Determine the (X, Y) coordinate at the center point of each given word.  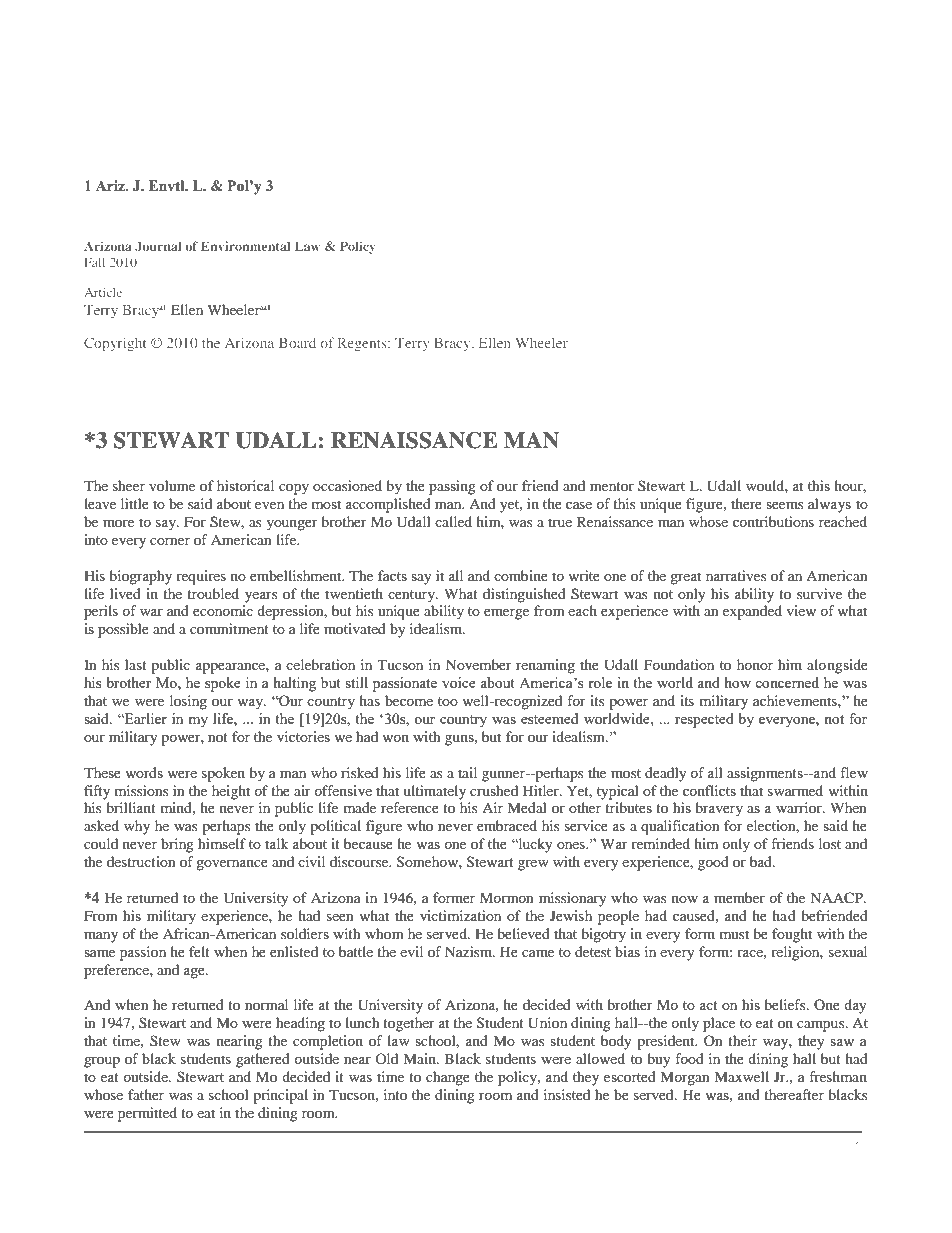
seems (784, 505)
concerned (787, 682)
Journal (158, 246)
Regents (363, 345)
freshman (838, 1076)
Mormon (507, 897)
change (448, 1078)
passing (452, 487)
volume (172, 485)
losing (188, 702)
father (146, 1094)
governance (232, 865)
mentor (612, 486)
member (739, 897)
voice (459, 682)
